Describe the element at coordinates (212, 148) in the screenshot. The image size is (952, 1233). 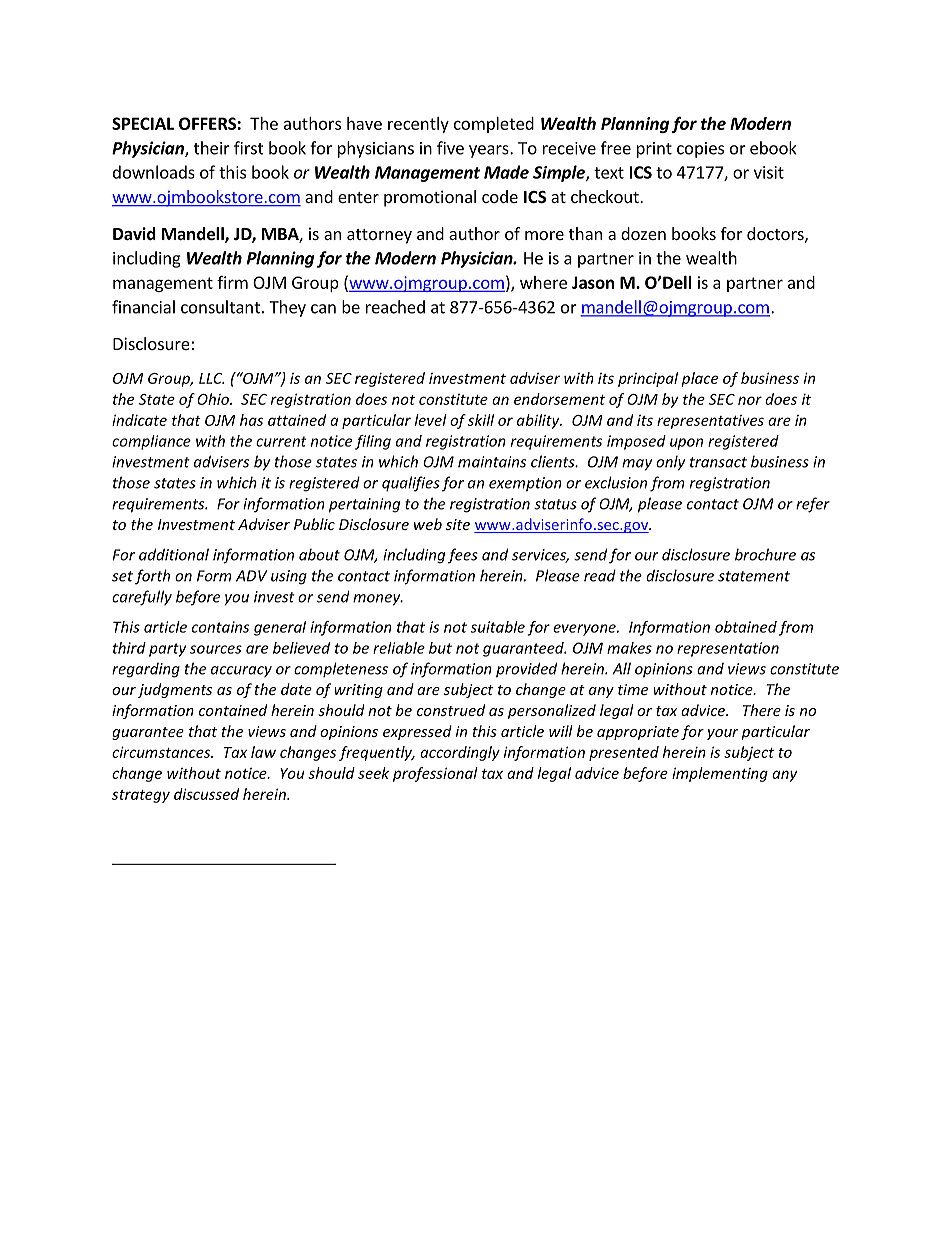
I see `their` at that location.
